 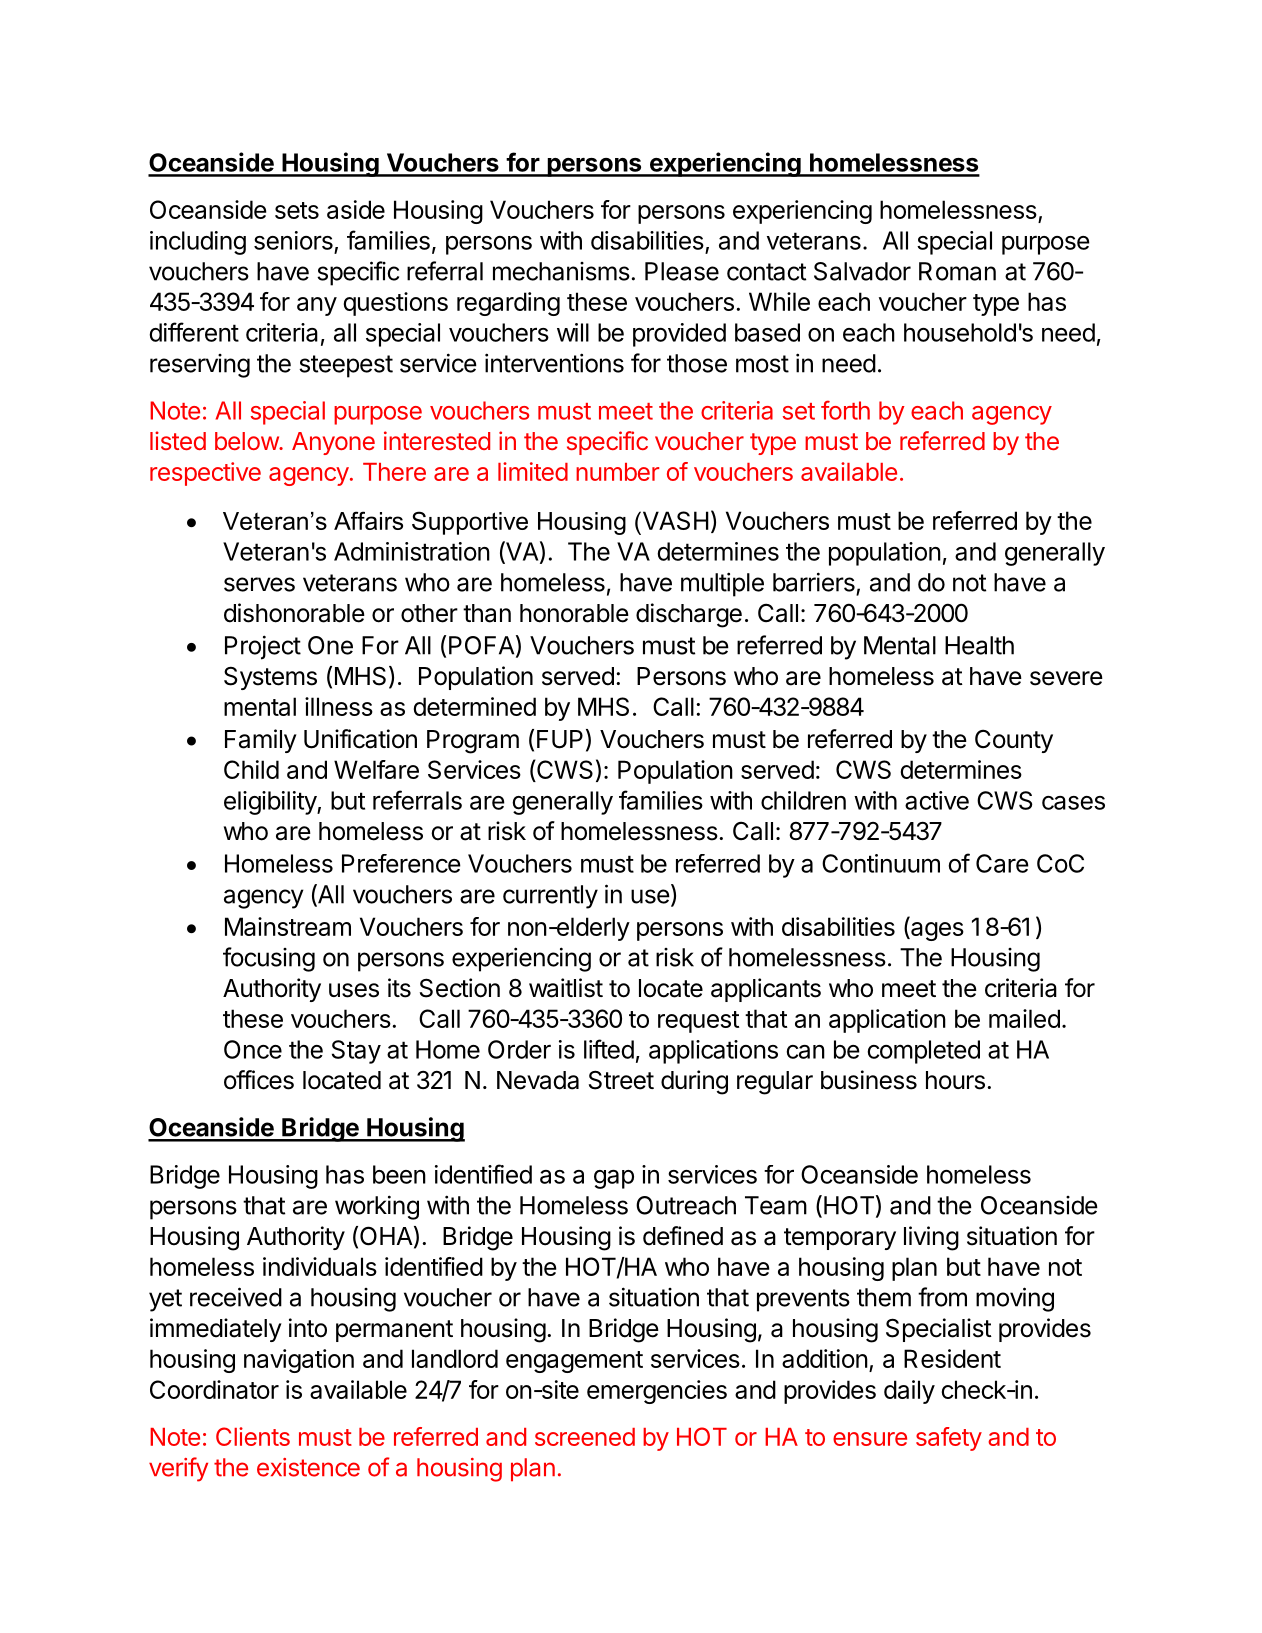 I want to click on safety, so click(x=949, y=1439).
